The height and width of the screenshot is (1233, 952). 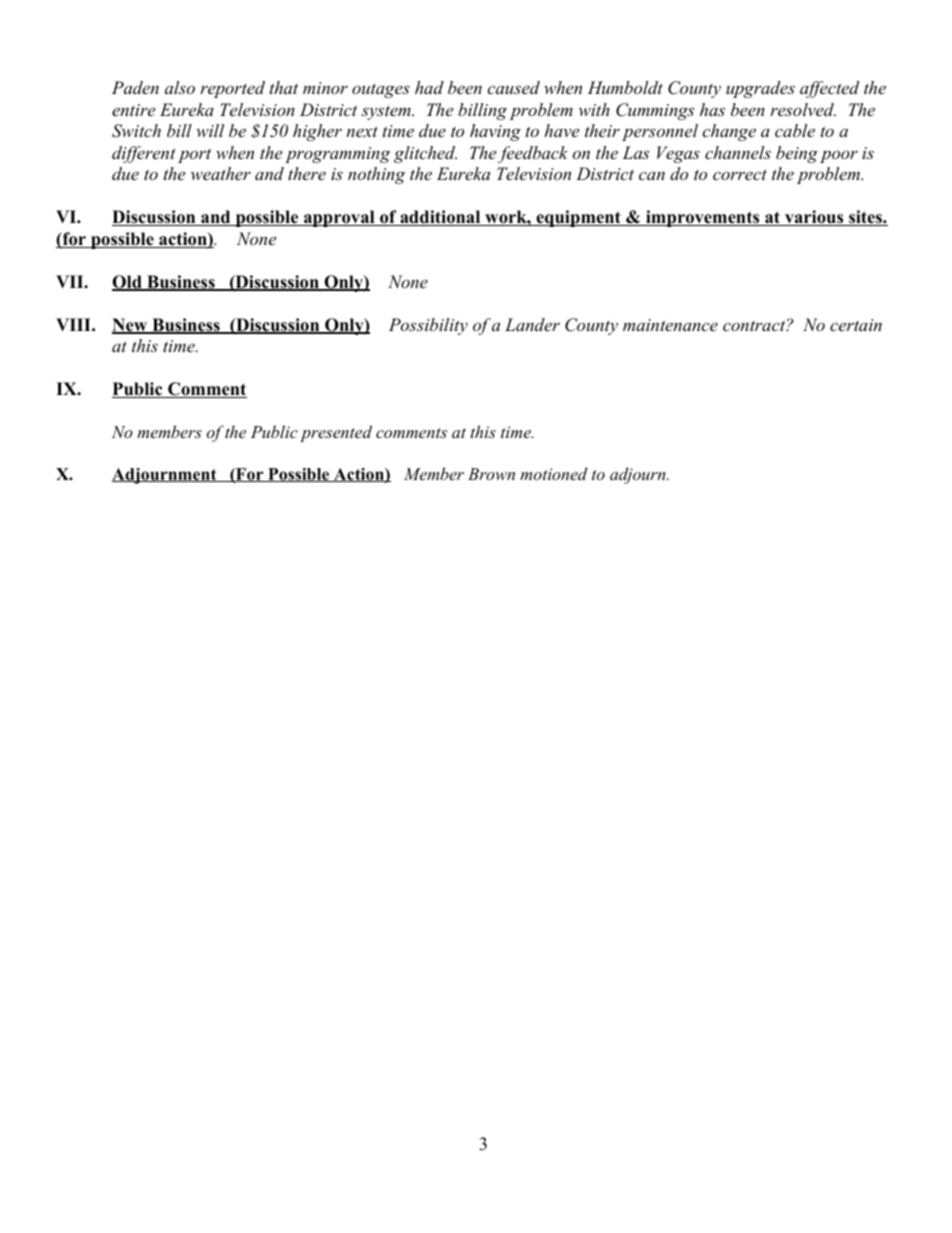 I want to click on certain, so click(x=856, y=325).
